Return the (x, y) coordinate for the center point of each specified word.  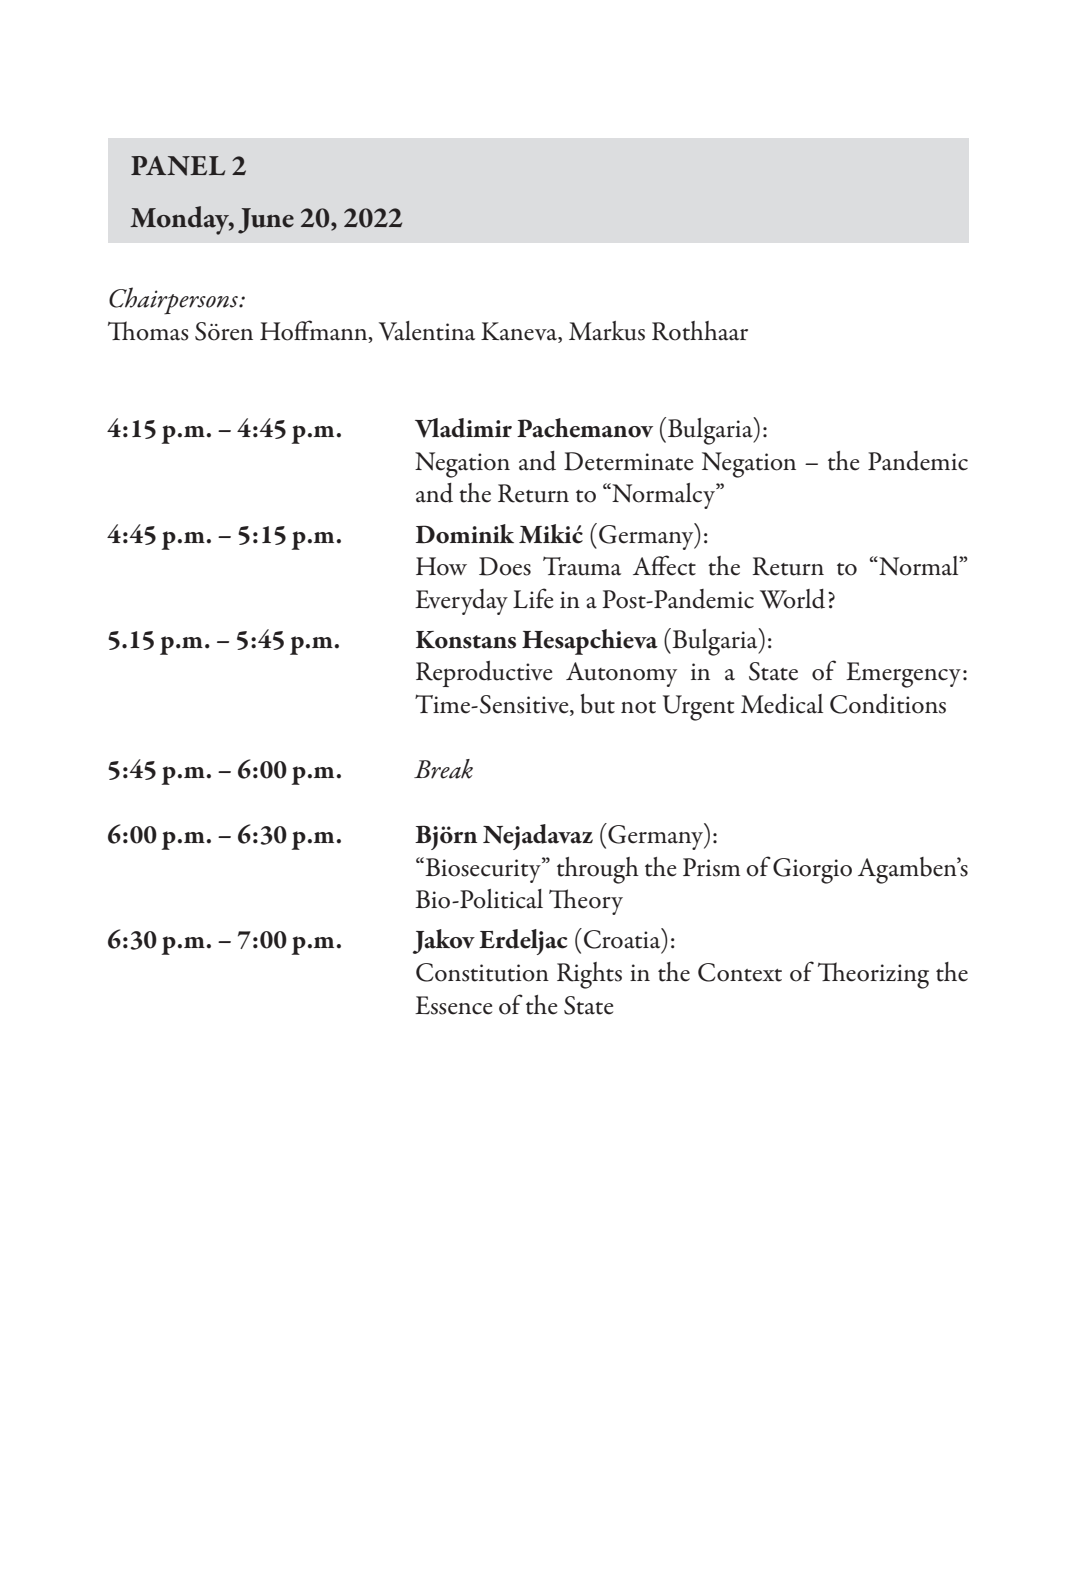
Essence (453, 1005)
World (792, 599)
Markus (607, 331)
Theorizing (873, 975)
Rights (589, 975)
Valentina (427, 331)
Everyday (461, 602)
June (266, 221)
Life (533, 598)
